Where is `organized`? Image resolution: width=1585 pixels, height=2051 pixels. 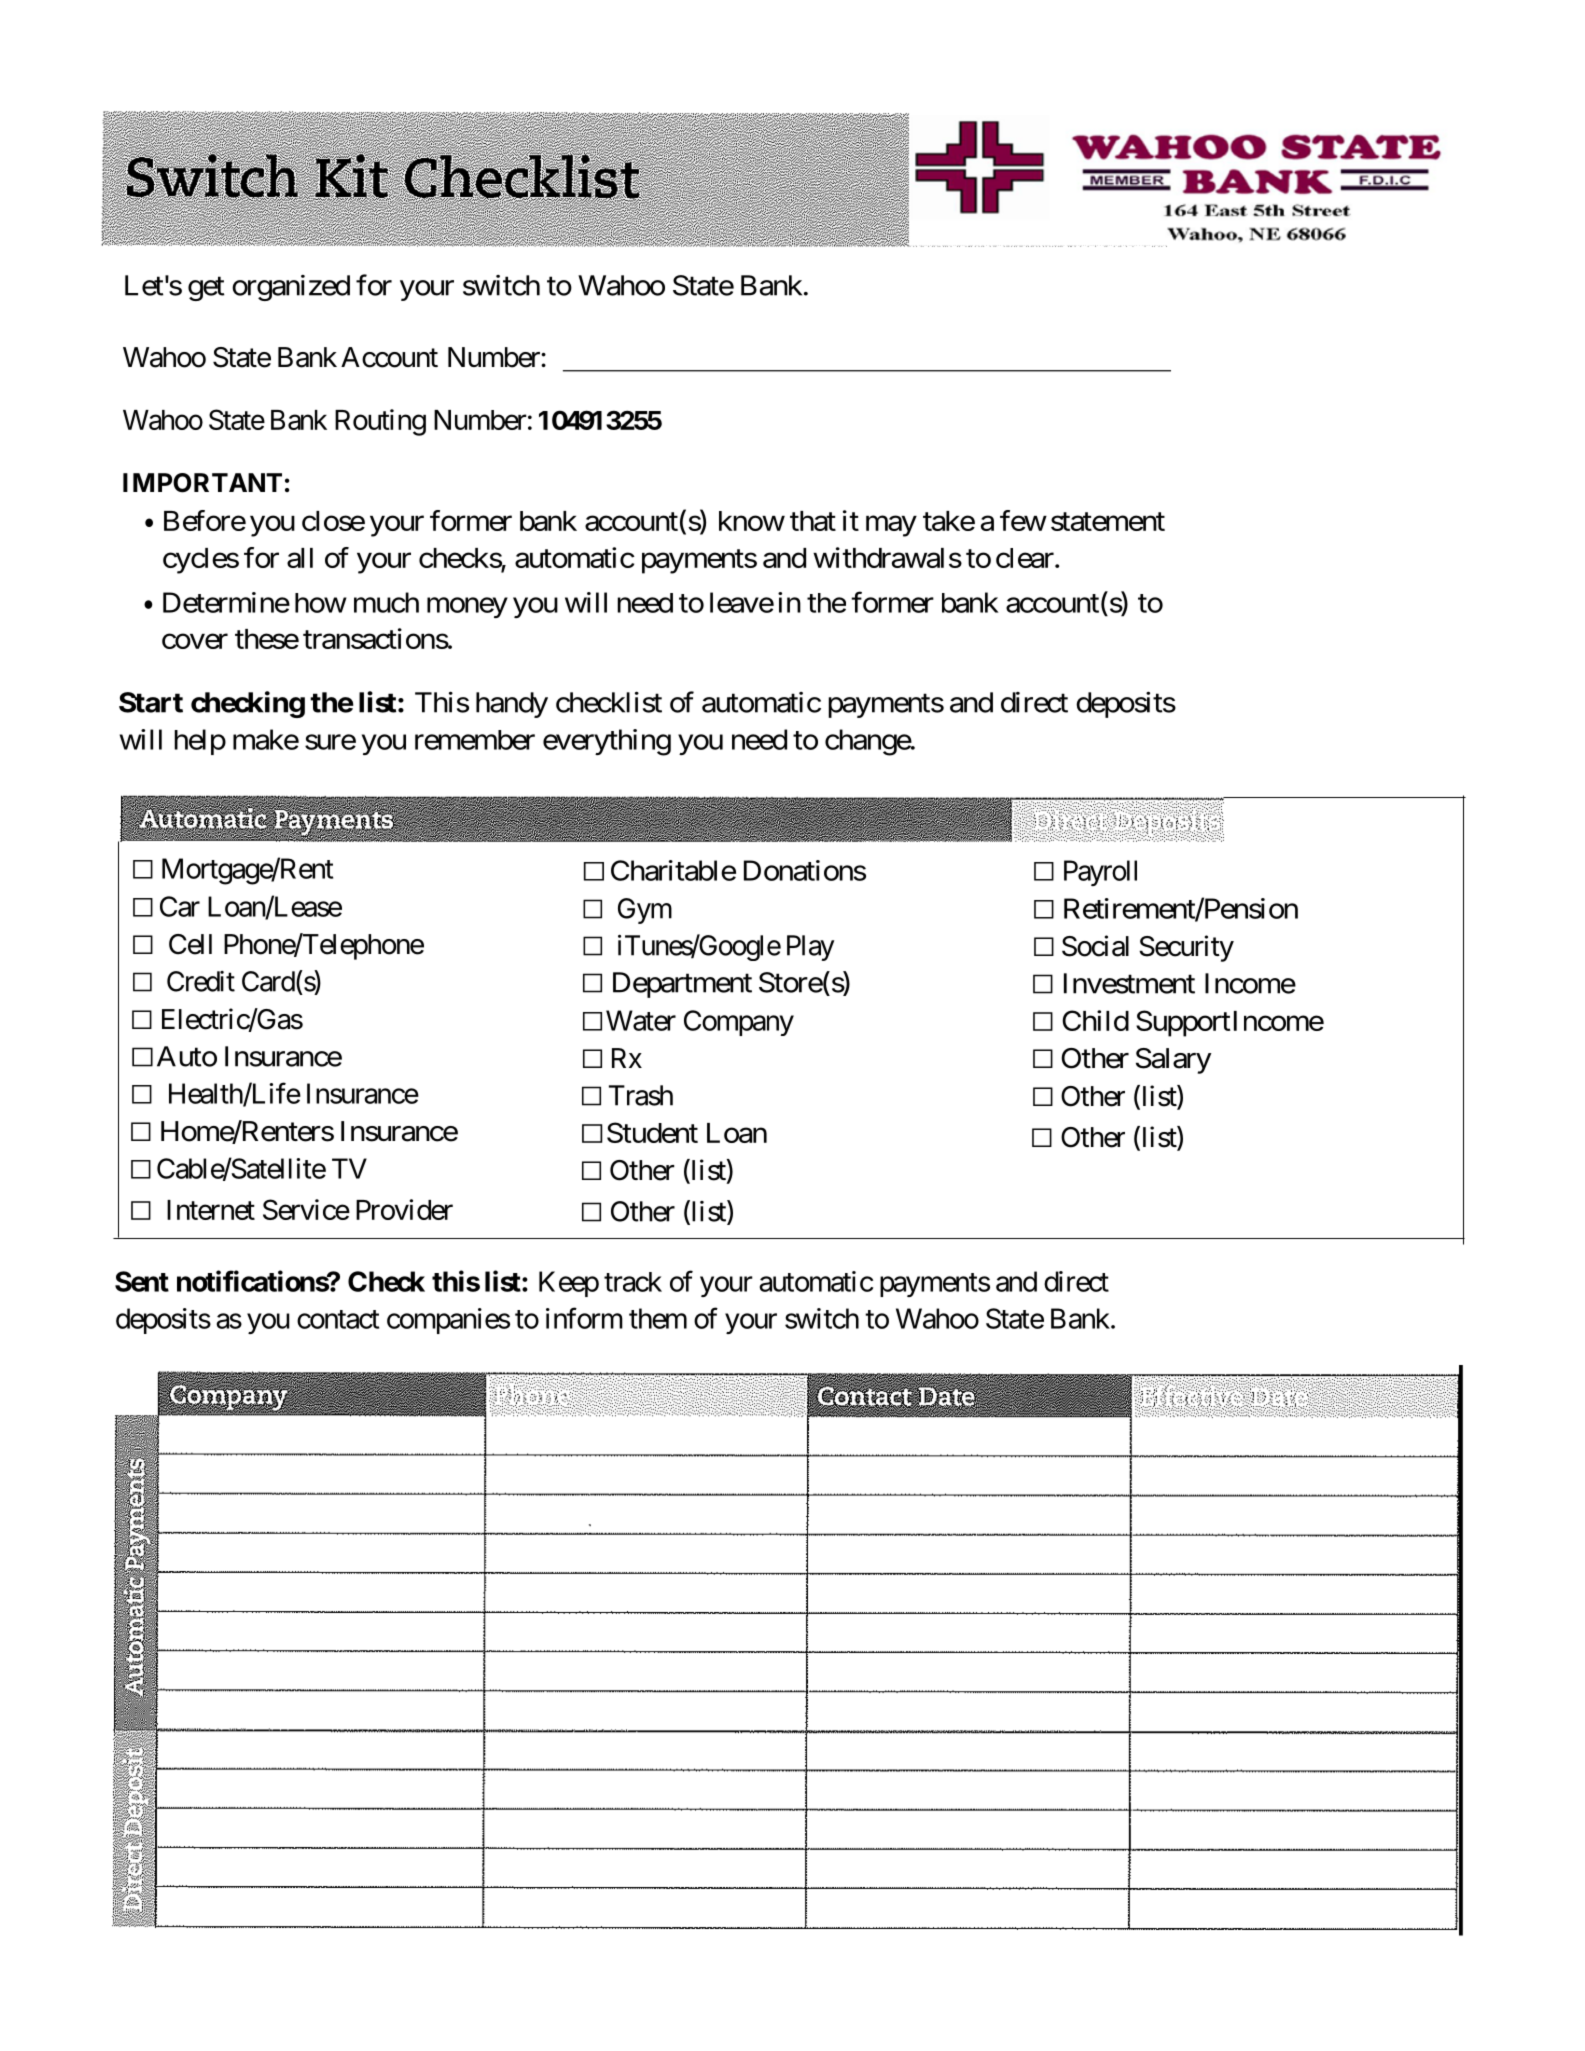
organized is located at coordinates (291, 288).
